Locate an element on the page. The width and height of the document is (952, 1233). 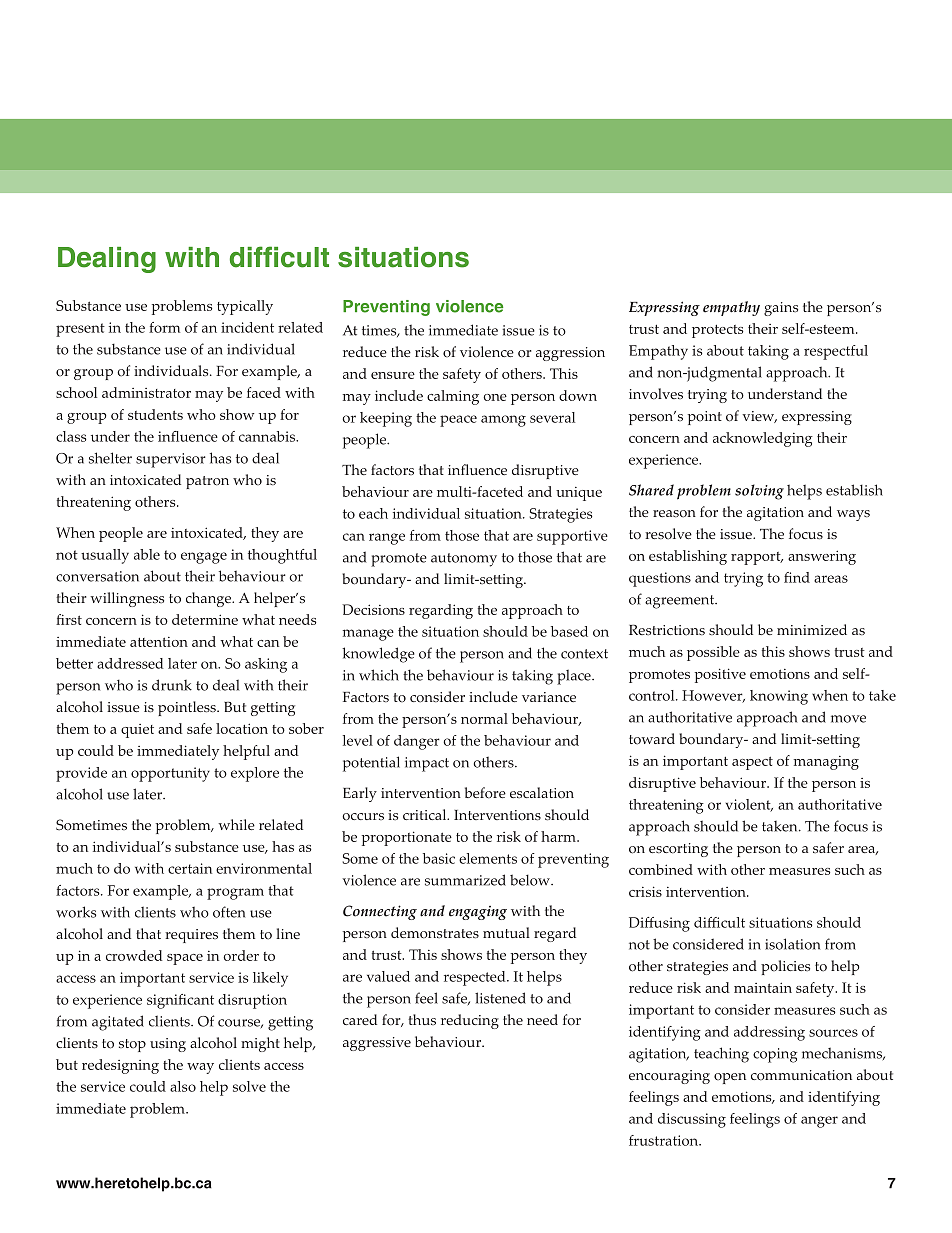
attention is located at coordinates (159, 642).
